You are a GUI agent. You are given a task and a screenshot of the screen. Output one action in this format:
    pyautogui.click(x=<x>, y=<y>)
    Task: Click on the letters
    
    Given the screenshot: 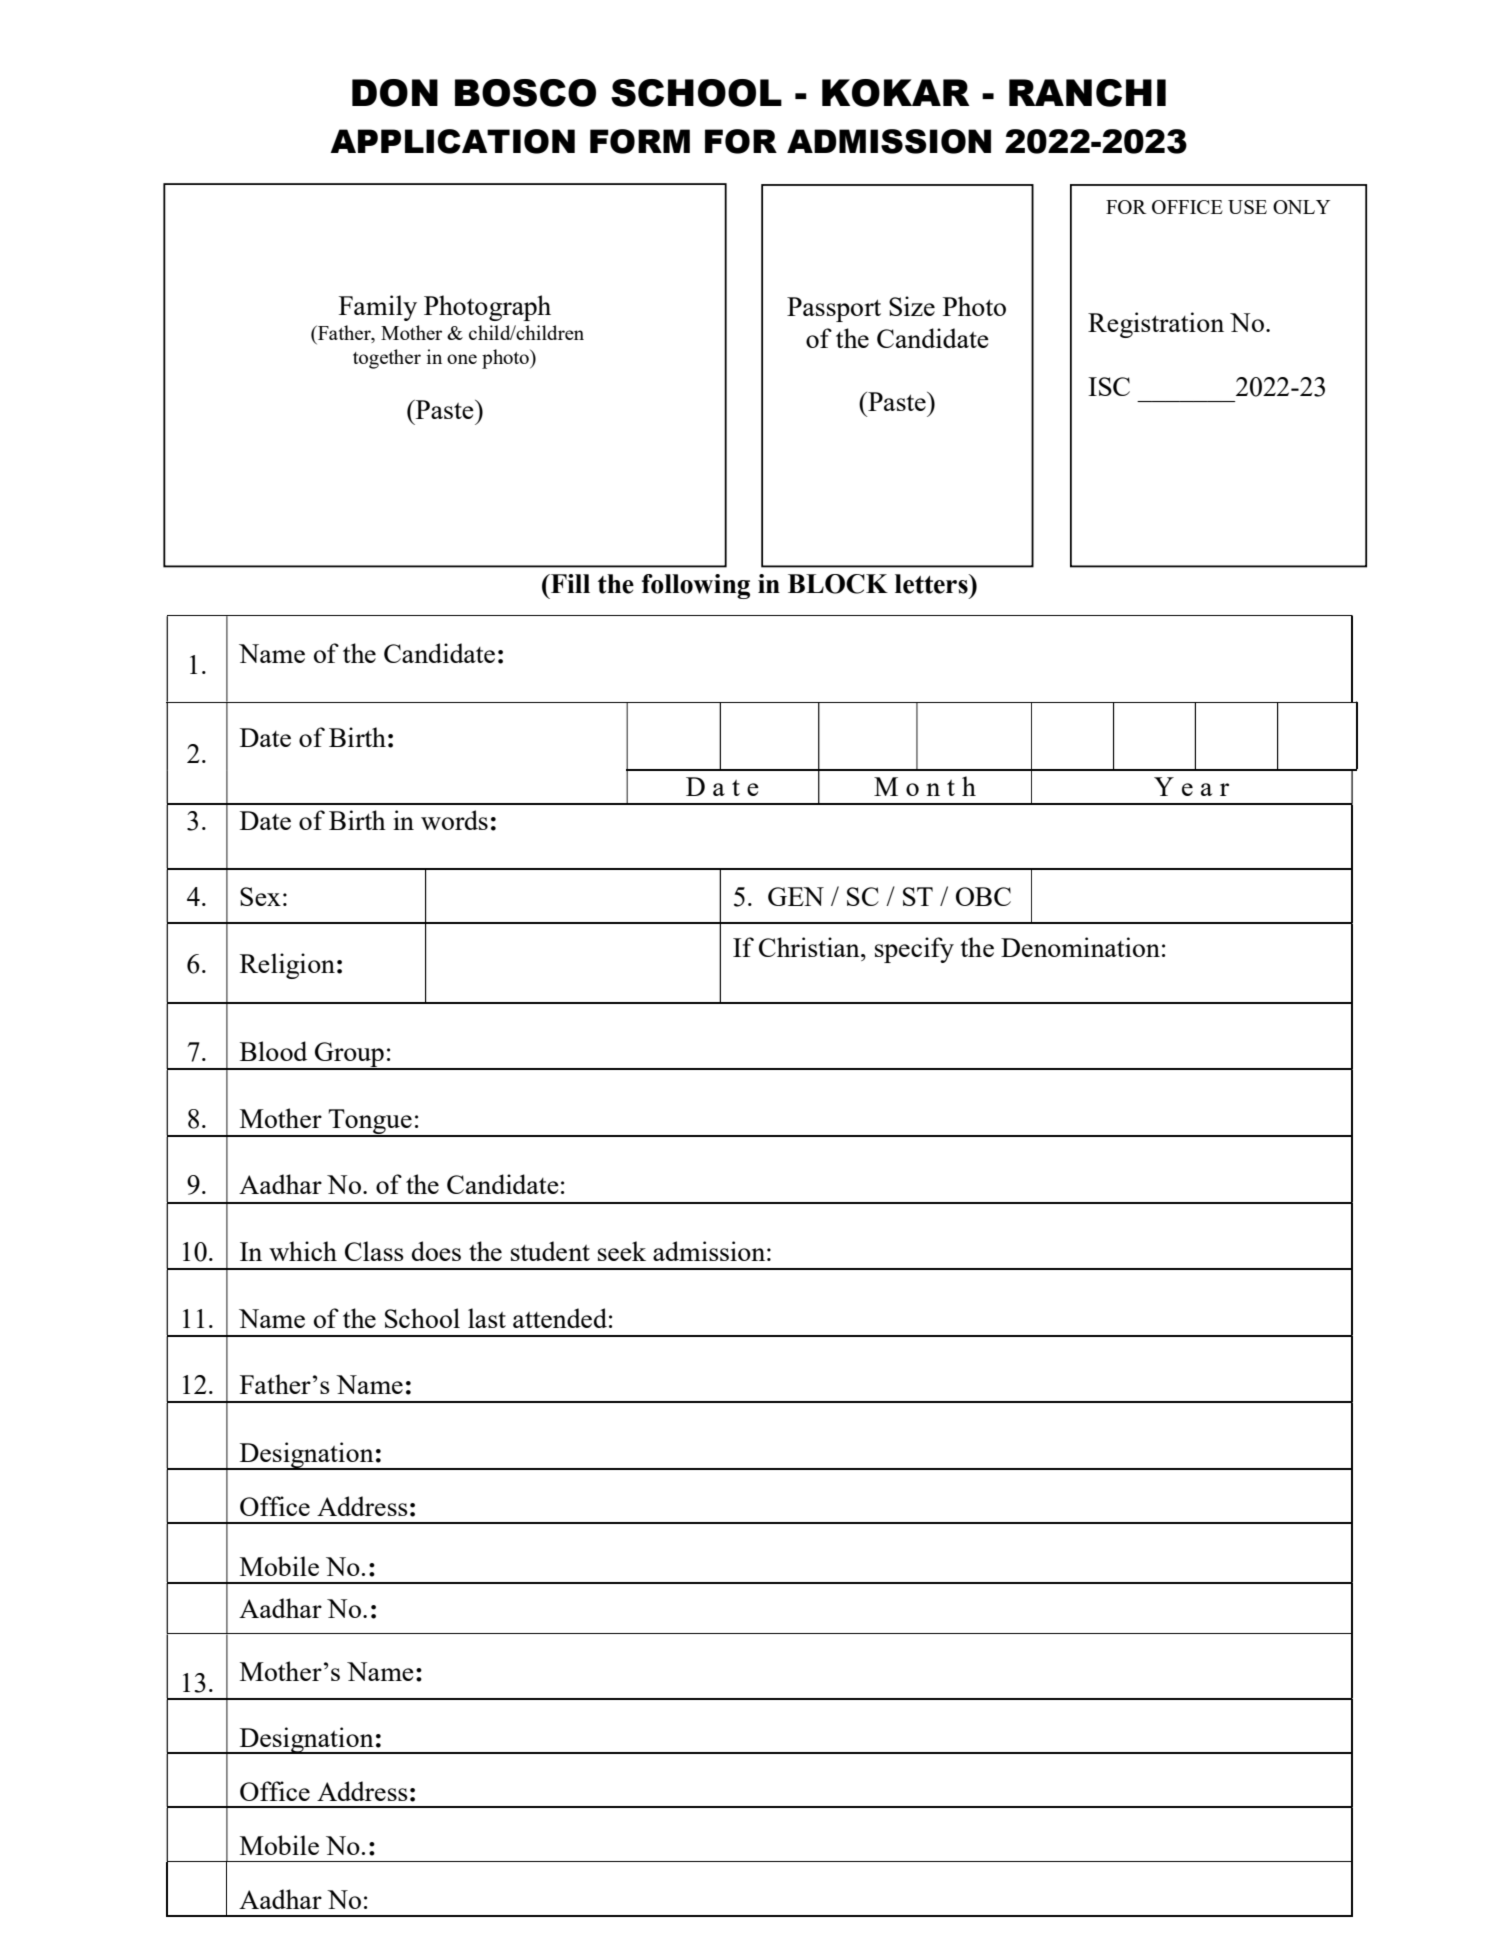 What is the action you would take?
    pyautogui.click(x=932, y=584)
